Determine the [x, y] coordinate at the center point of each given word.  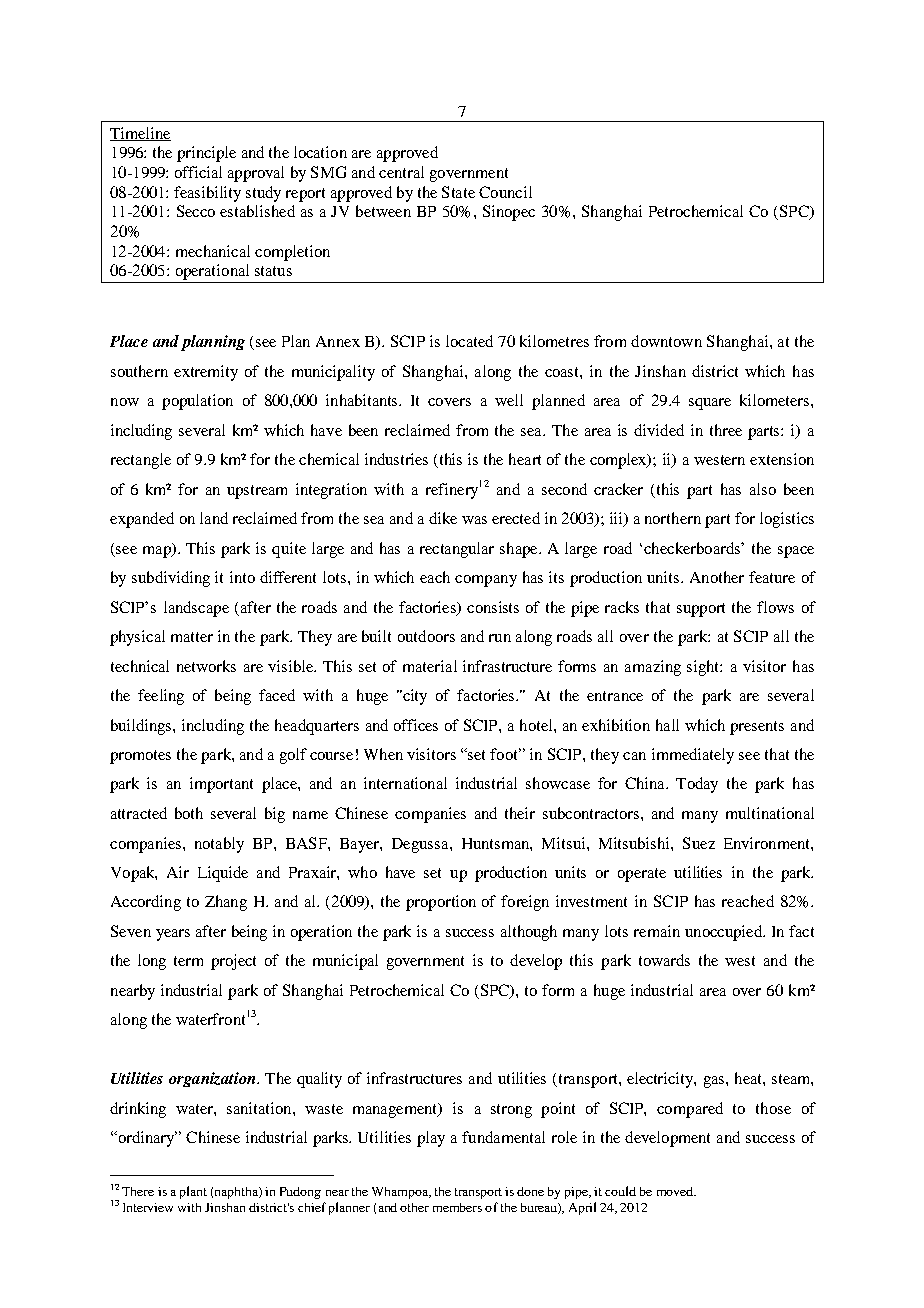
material [430, 666]
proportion [441, 903]
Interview [148, 1207]
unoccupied [725, 933]
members [457, 1207]
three [726, 430]
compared [690, 1110]
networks [206, 666]
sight [704, 668]
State [458, 192]
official [198, 172]
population [197, 402]
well [509, 400]
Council [505, 192]
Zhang [226, 903]
